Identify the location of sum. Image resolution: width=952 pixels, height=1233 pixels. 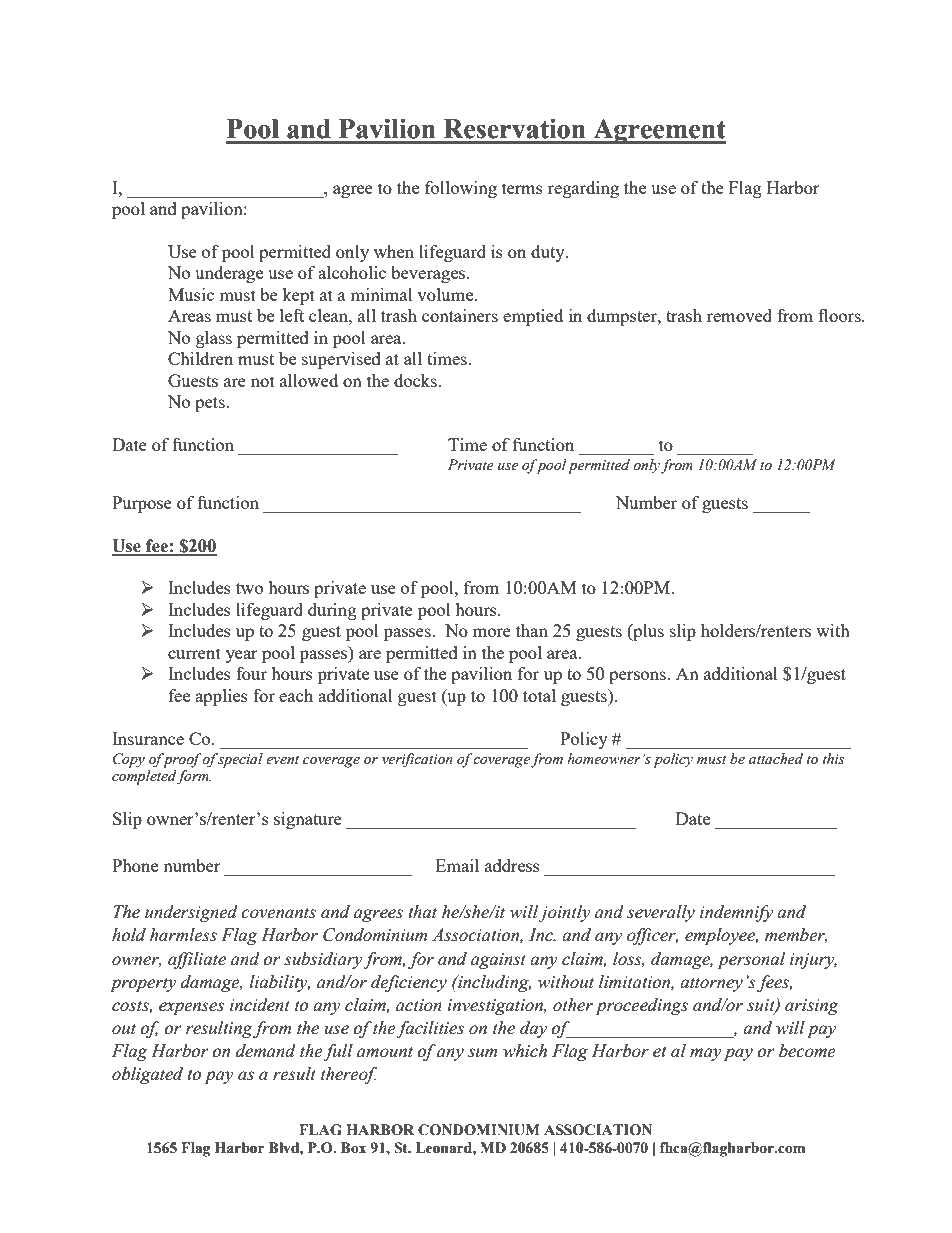
(482, 1053).
